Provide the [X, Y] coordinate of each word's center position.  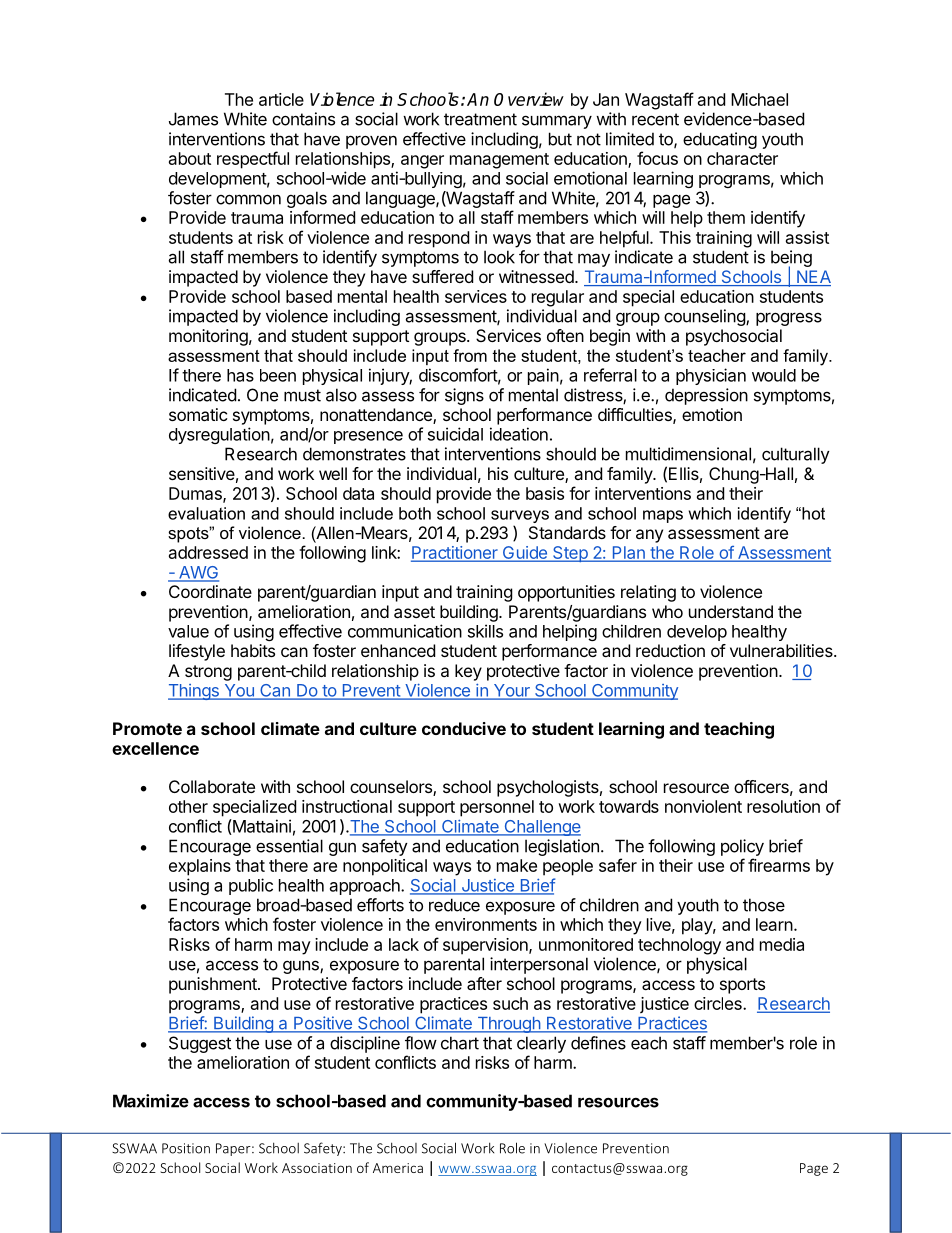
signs [464, 396]
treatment [480, 119]
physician [711, 376]
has [240, 375]
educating [720, 140]
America [398, 1168]
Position [186, 1148]
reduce [454, 905]
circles [719, 1003]
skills [485, 631]
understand [731, 611]
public [251, 886]
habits [253, 650]
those [764, 905]
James [193, 119]
